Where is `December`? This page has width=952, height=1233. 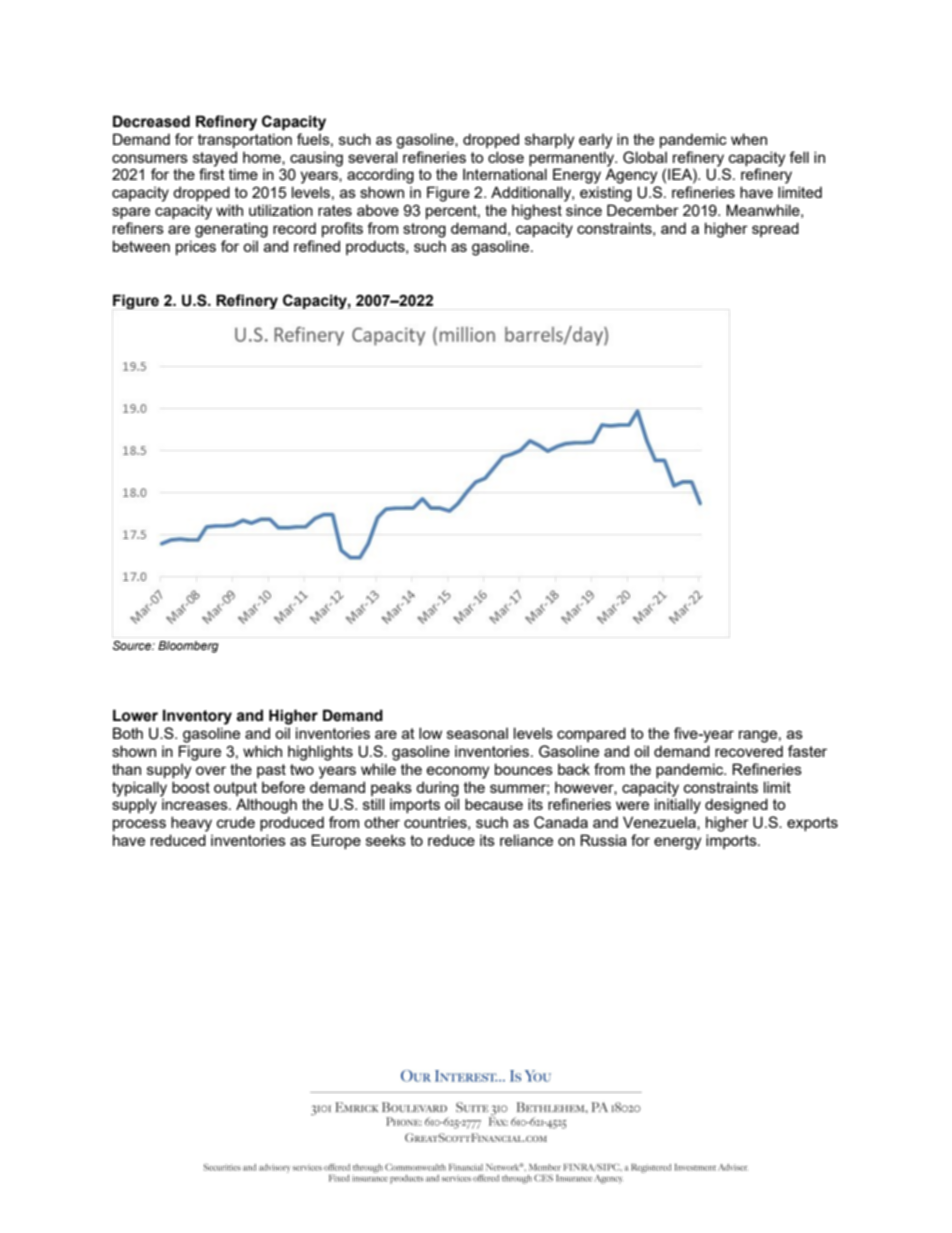 December is located at coordinates (643, 210).
